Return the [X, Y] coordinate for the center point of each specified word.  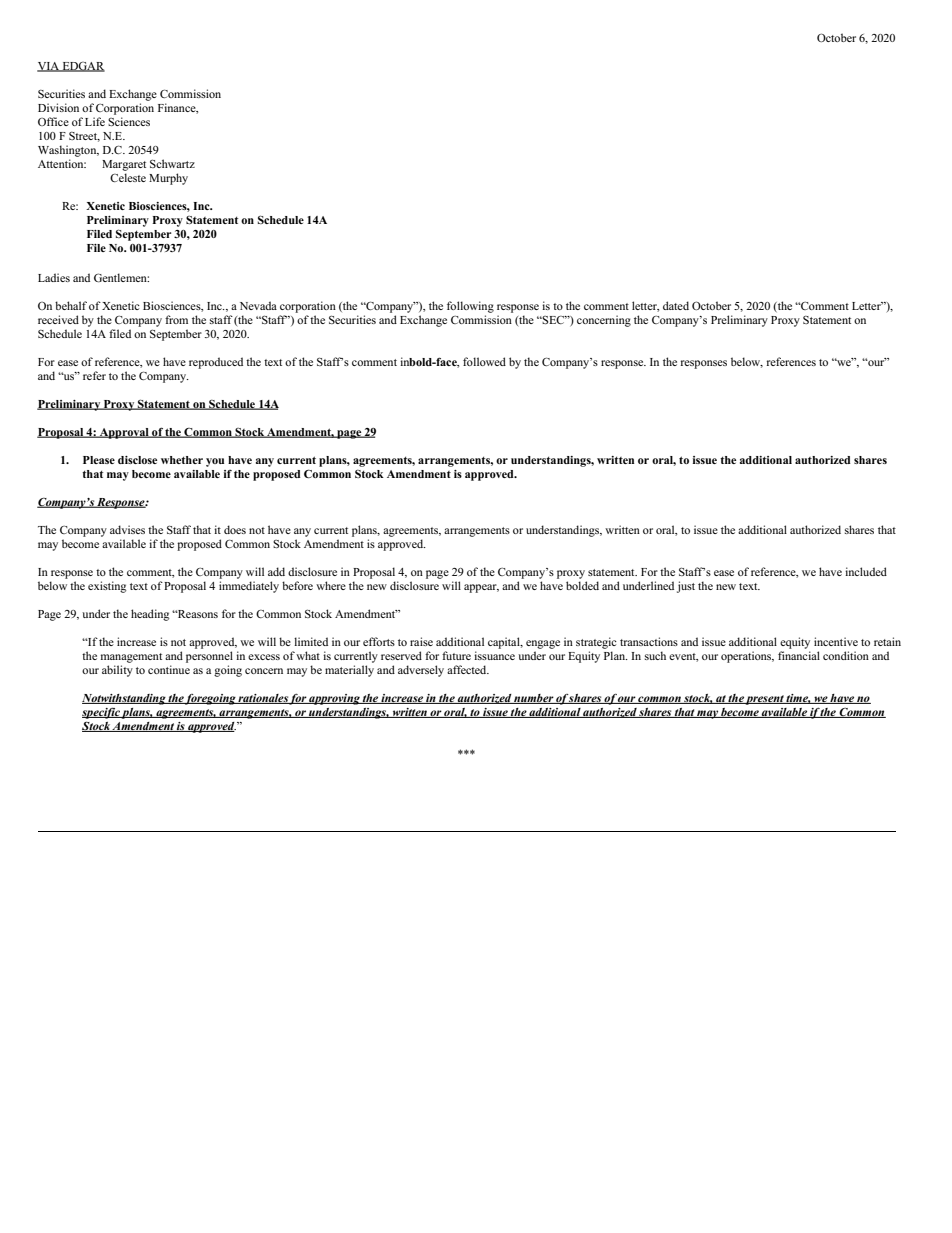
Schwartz [172, 163]
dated [676, 305]
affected [468, 669]
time [798, 699]
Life [95, 121]
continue [169, 669]
